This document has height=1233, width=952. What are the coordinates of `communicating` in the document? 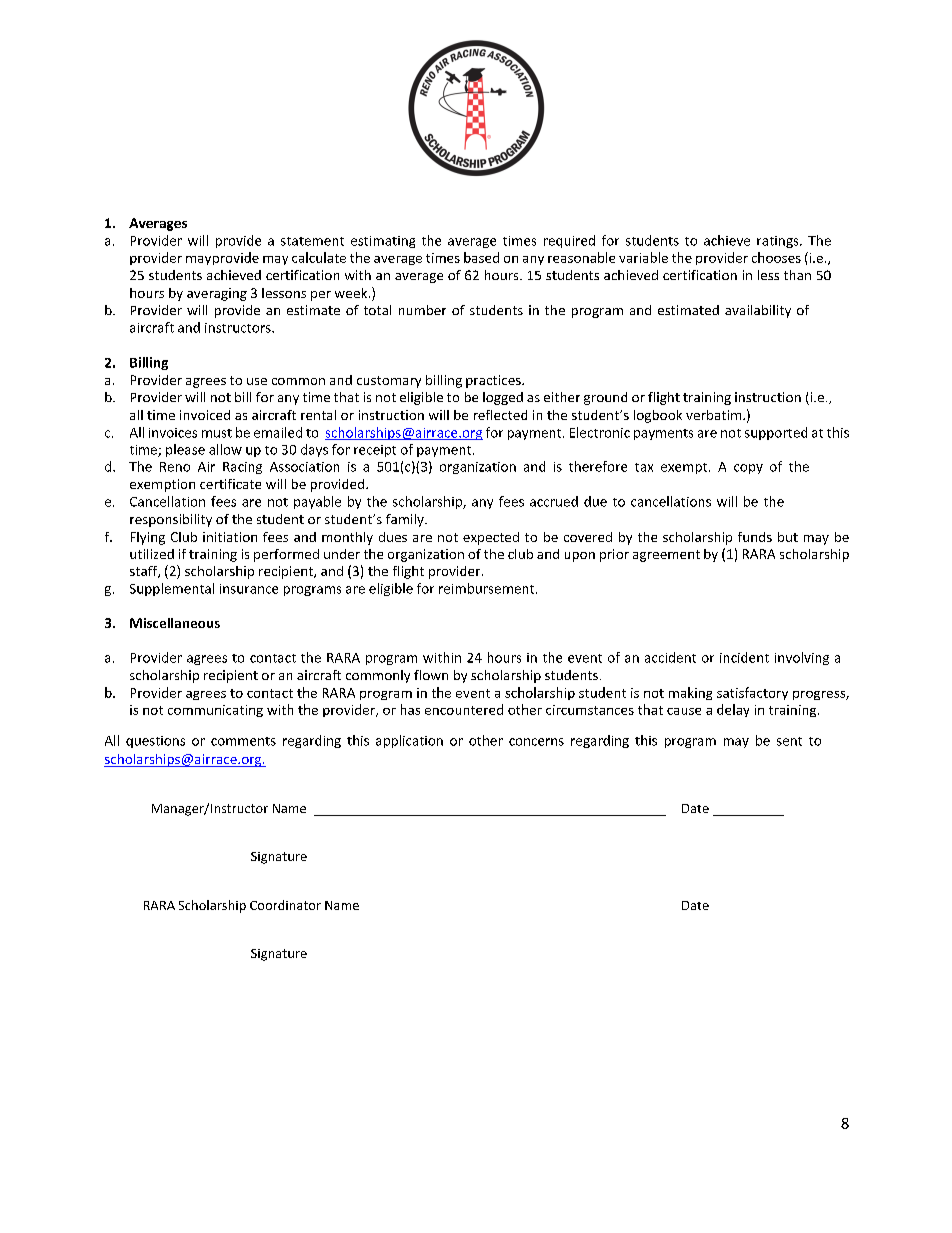 It's located at (215, 711).
